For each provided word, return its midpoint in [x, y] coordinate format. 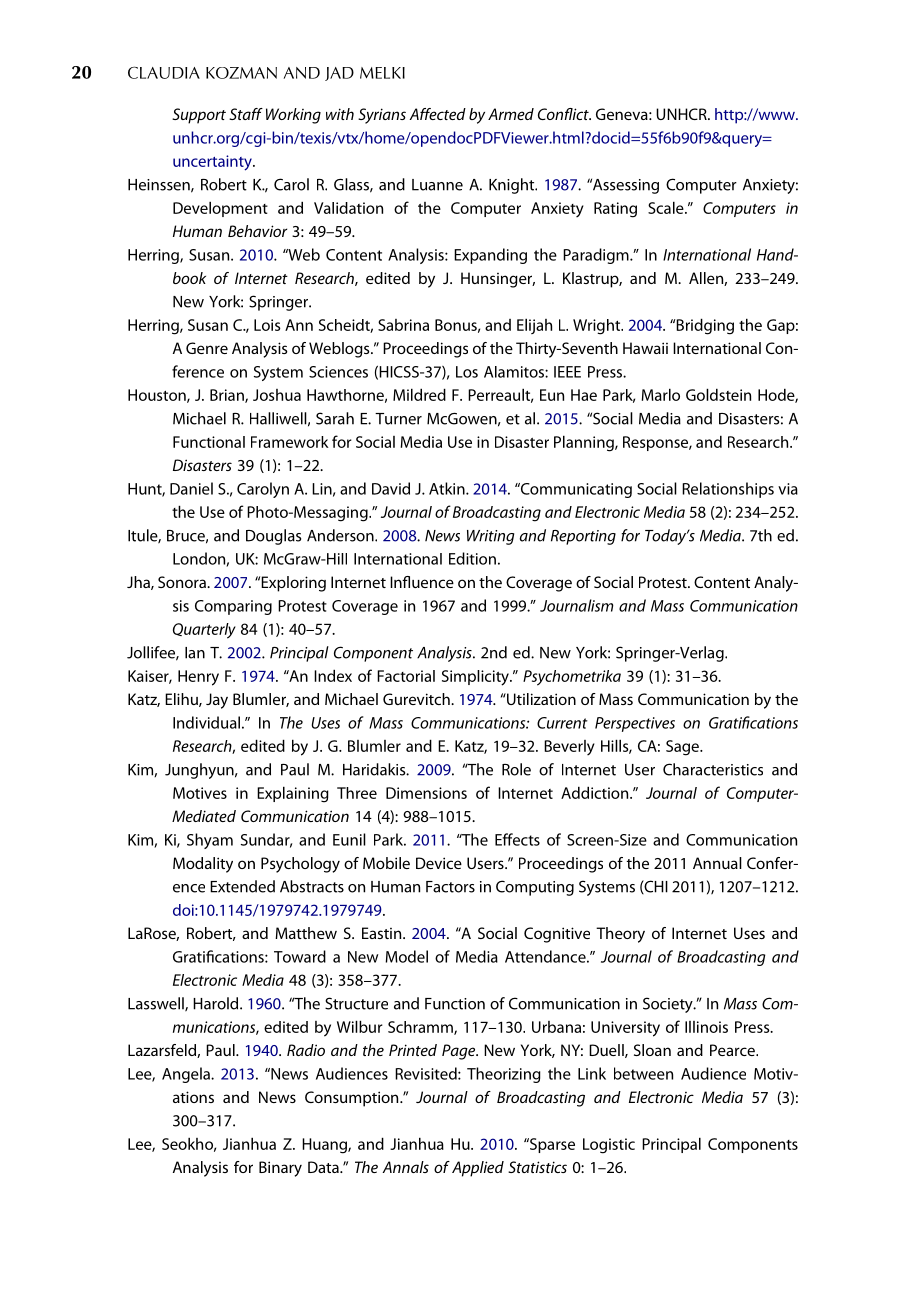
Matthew [306, 933]
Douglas [273, 537]
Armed [511, 114]
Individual [206, 722]
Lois [267, 325]
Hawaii [645, 348]
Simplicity [476, 678]
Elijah [534, 326]
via [788, 489]
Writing [490, 537]
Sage [683, 748]
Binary [280, 1169]
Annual [717, 863]
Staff [246, 114]
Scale [667, 207]
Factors [450, 887]
